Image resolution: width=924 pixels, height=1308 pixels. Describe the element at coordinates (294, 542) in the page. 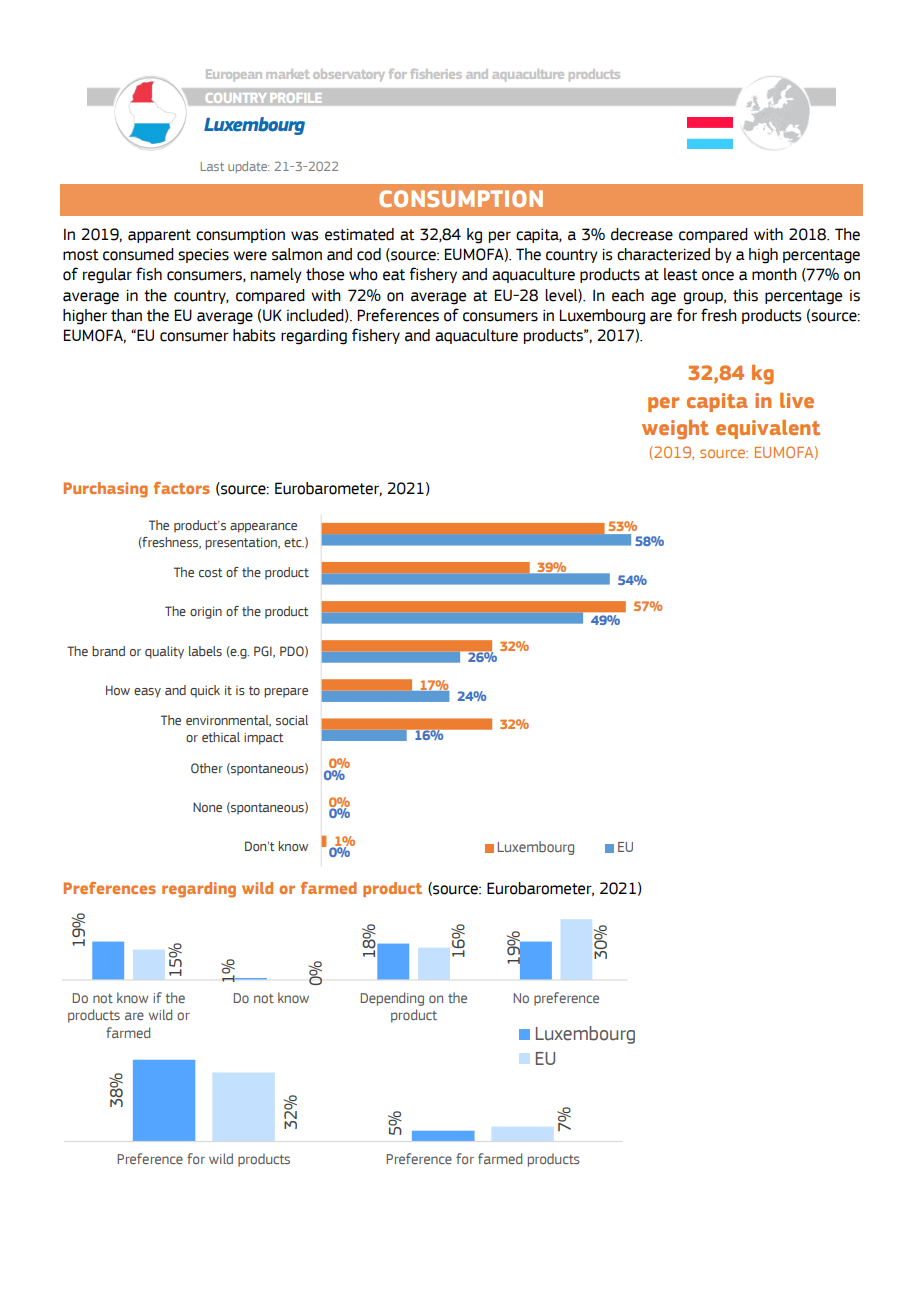

I see `etc` at that location.
